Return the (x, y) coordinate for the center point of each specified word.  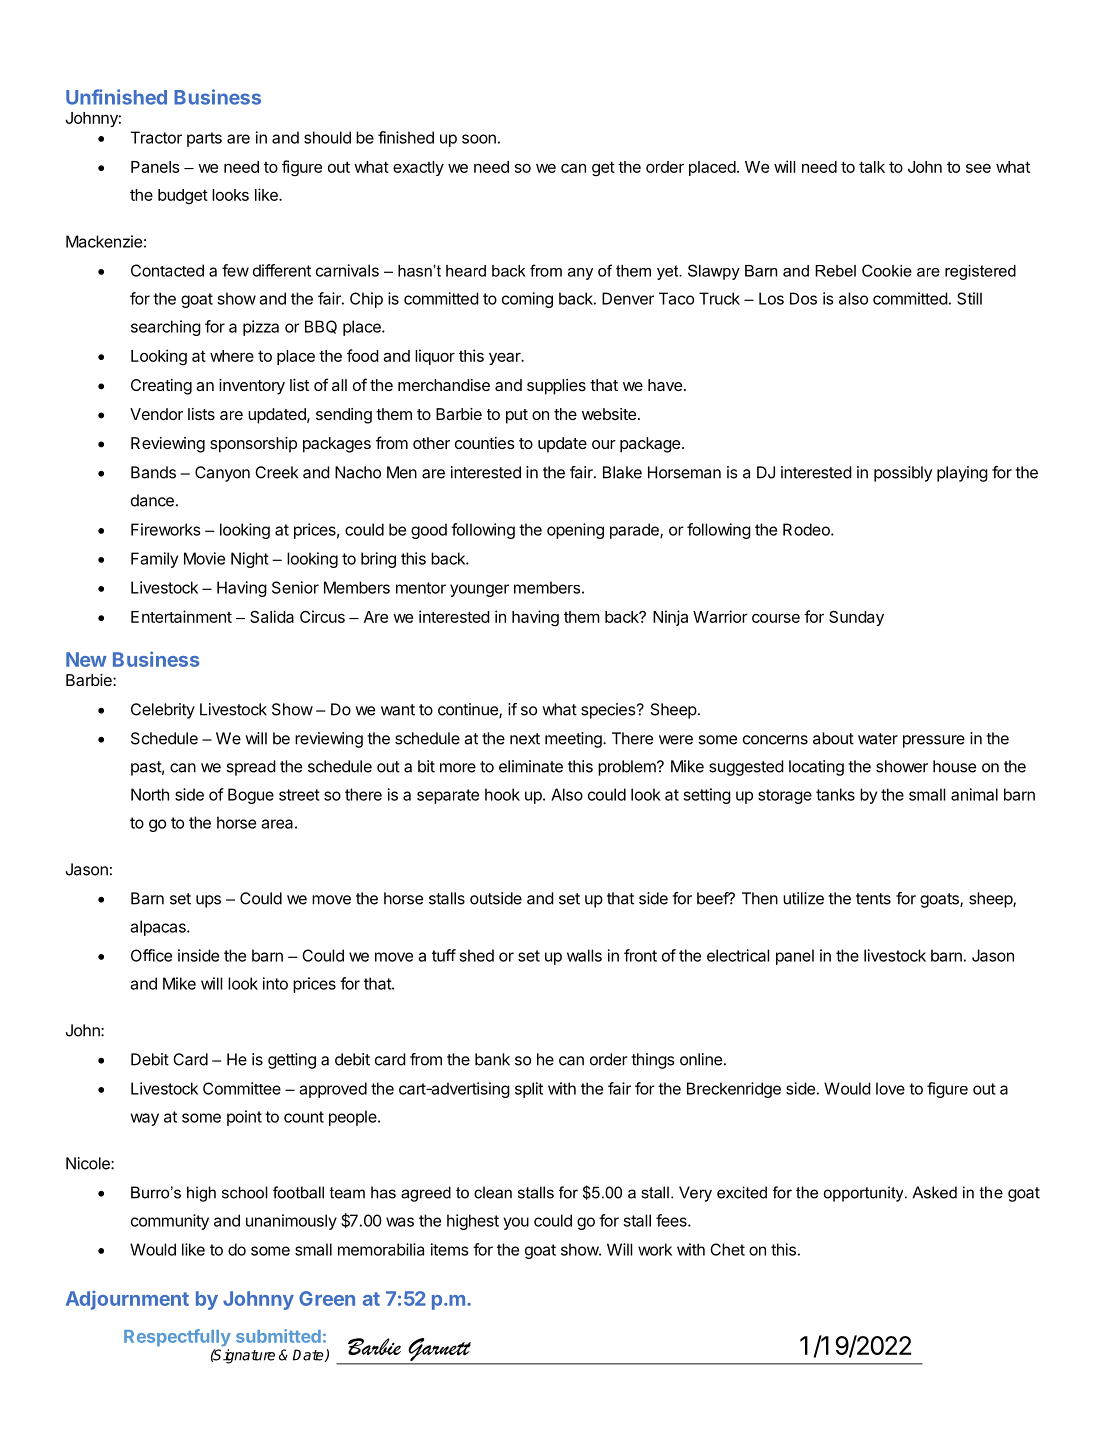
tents (873, 899)
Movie (204, 558)
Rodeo (807, 529)
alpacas (159, 928)
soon (479, 139)
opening (575, 531)
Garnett (439, 1351)
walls (584, 955)
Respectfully (177, 1337)
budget (183, 197)
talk (872, 167)
